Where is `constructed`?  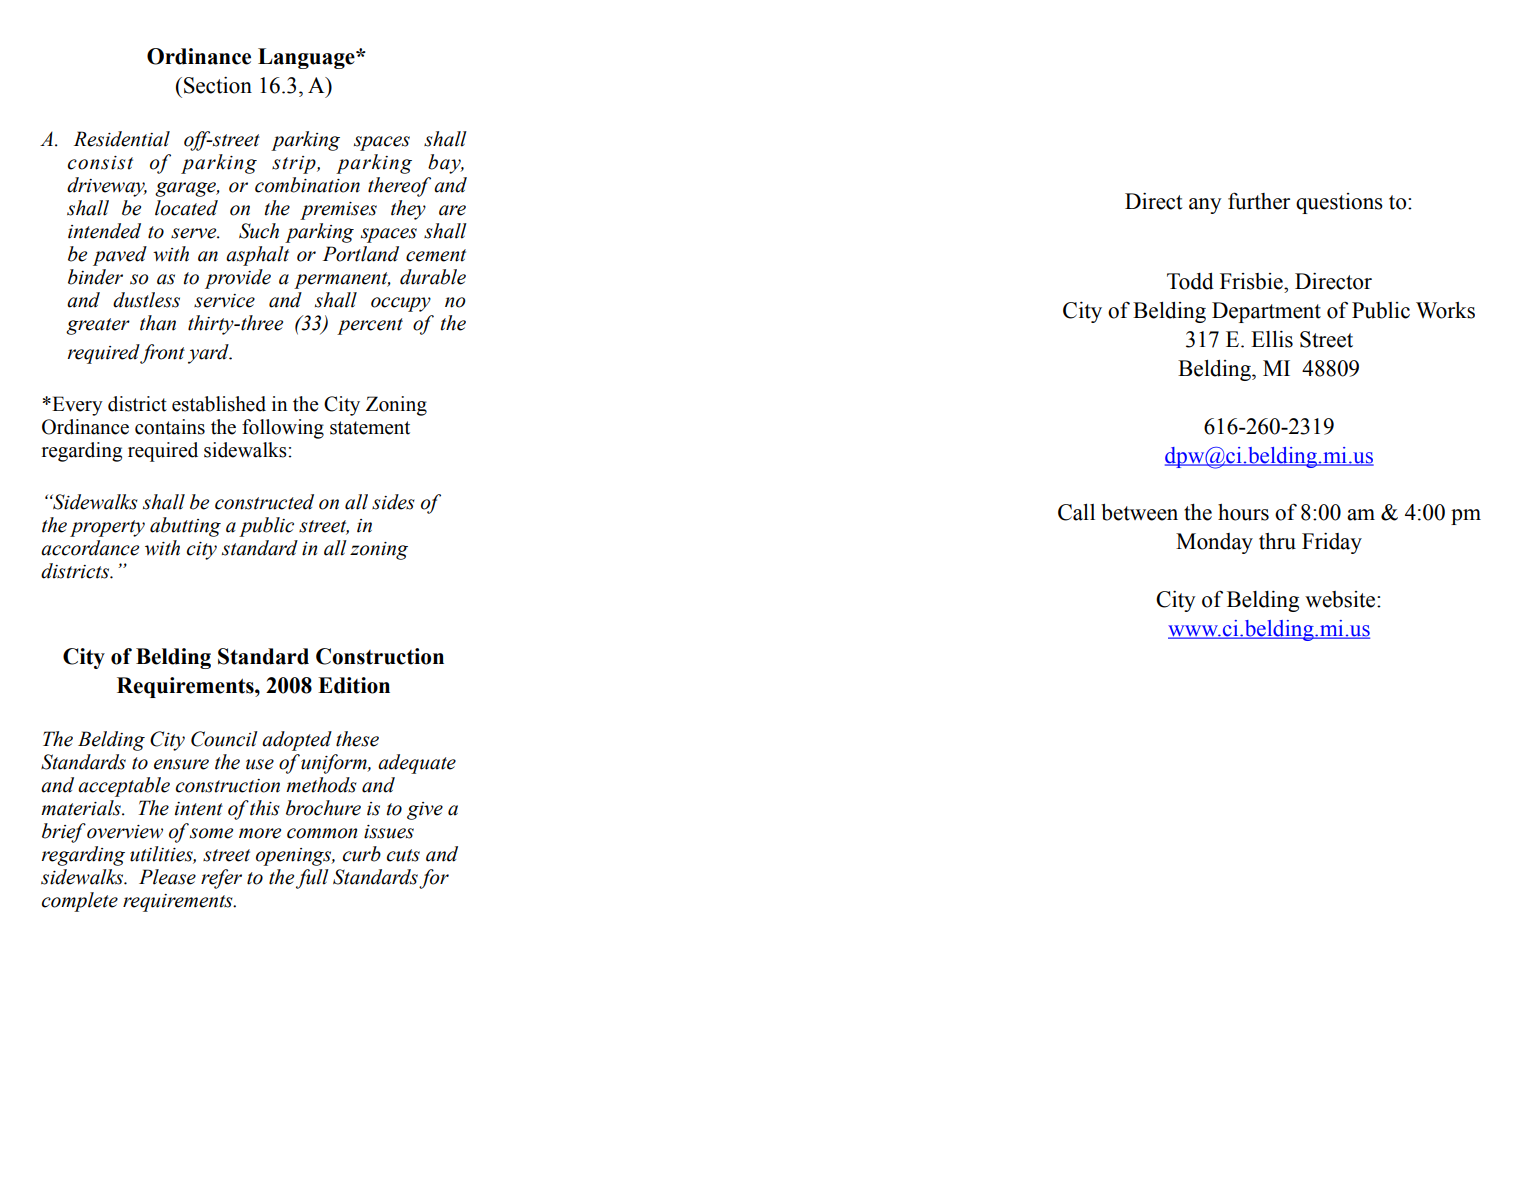
constructed is located at coordinates (264, 502).
